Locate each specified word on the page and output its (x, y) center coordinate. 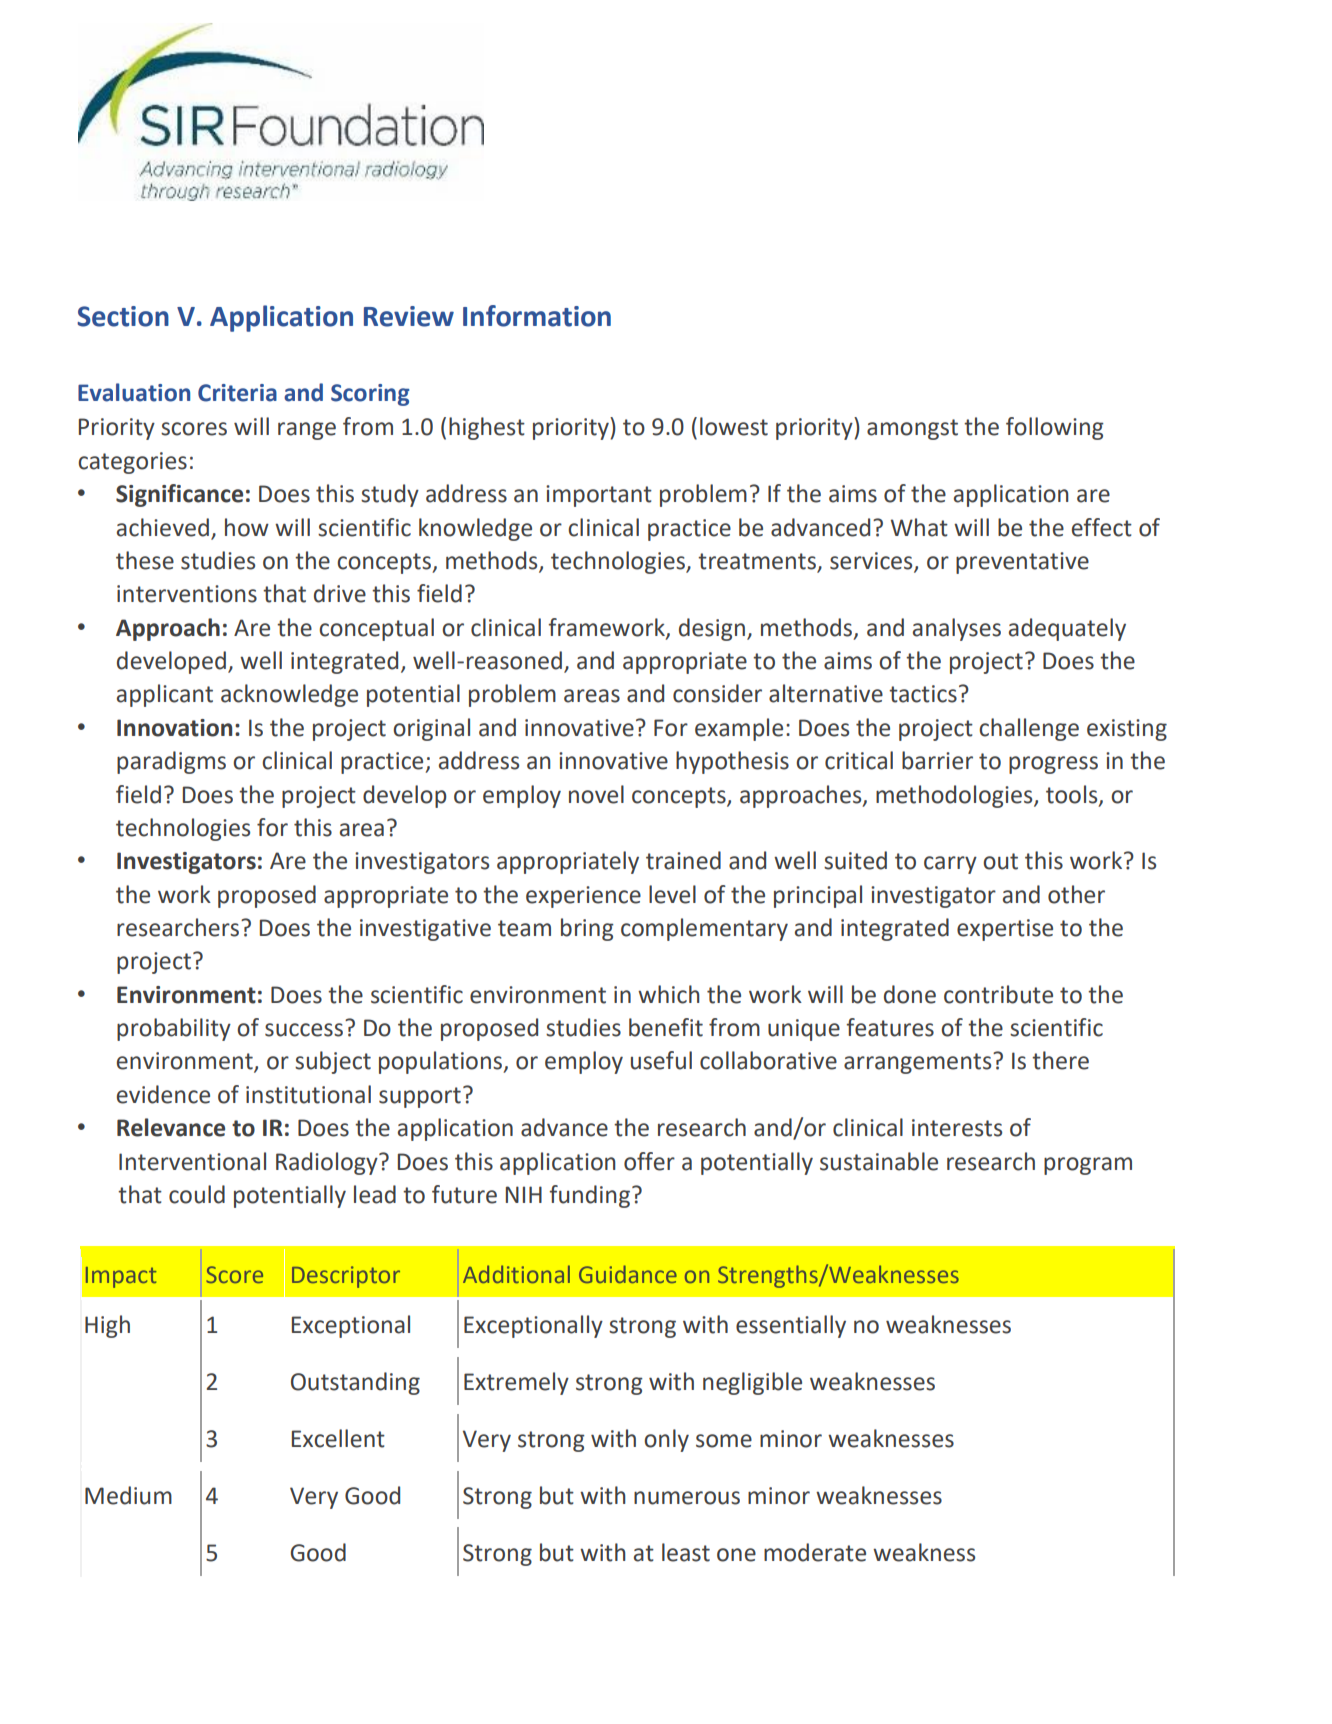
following (1055, 428)
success (304, 1030)
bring (587, 929)
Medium (128, 1495)
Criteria (237, 393)
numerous (687, 1498)
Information (537, 316)
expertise (1005, 930)
